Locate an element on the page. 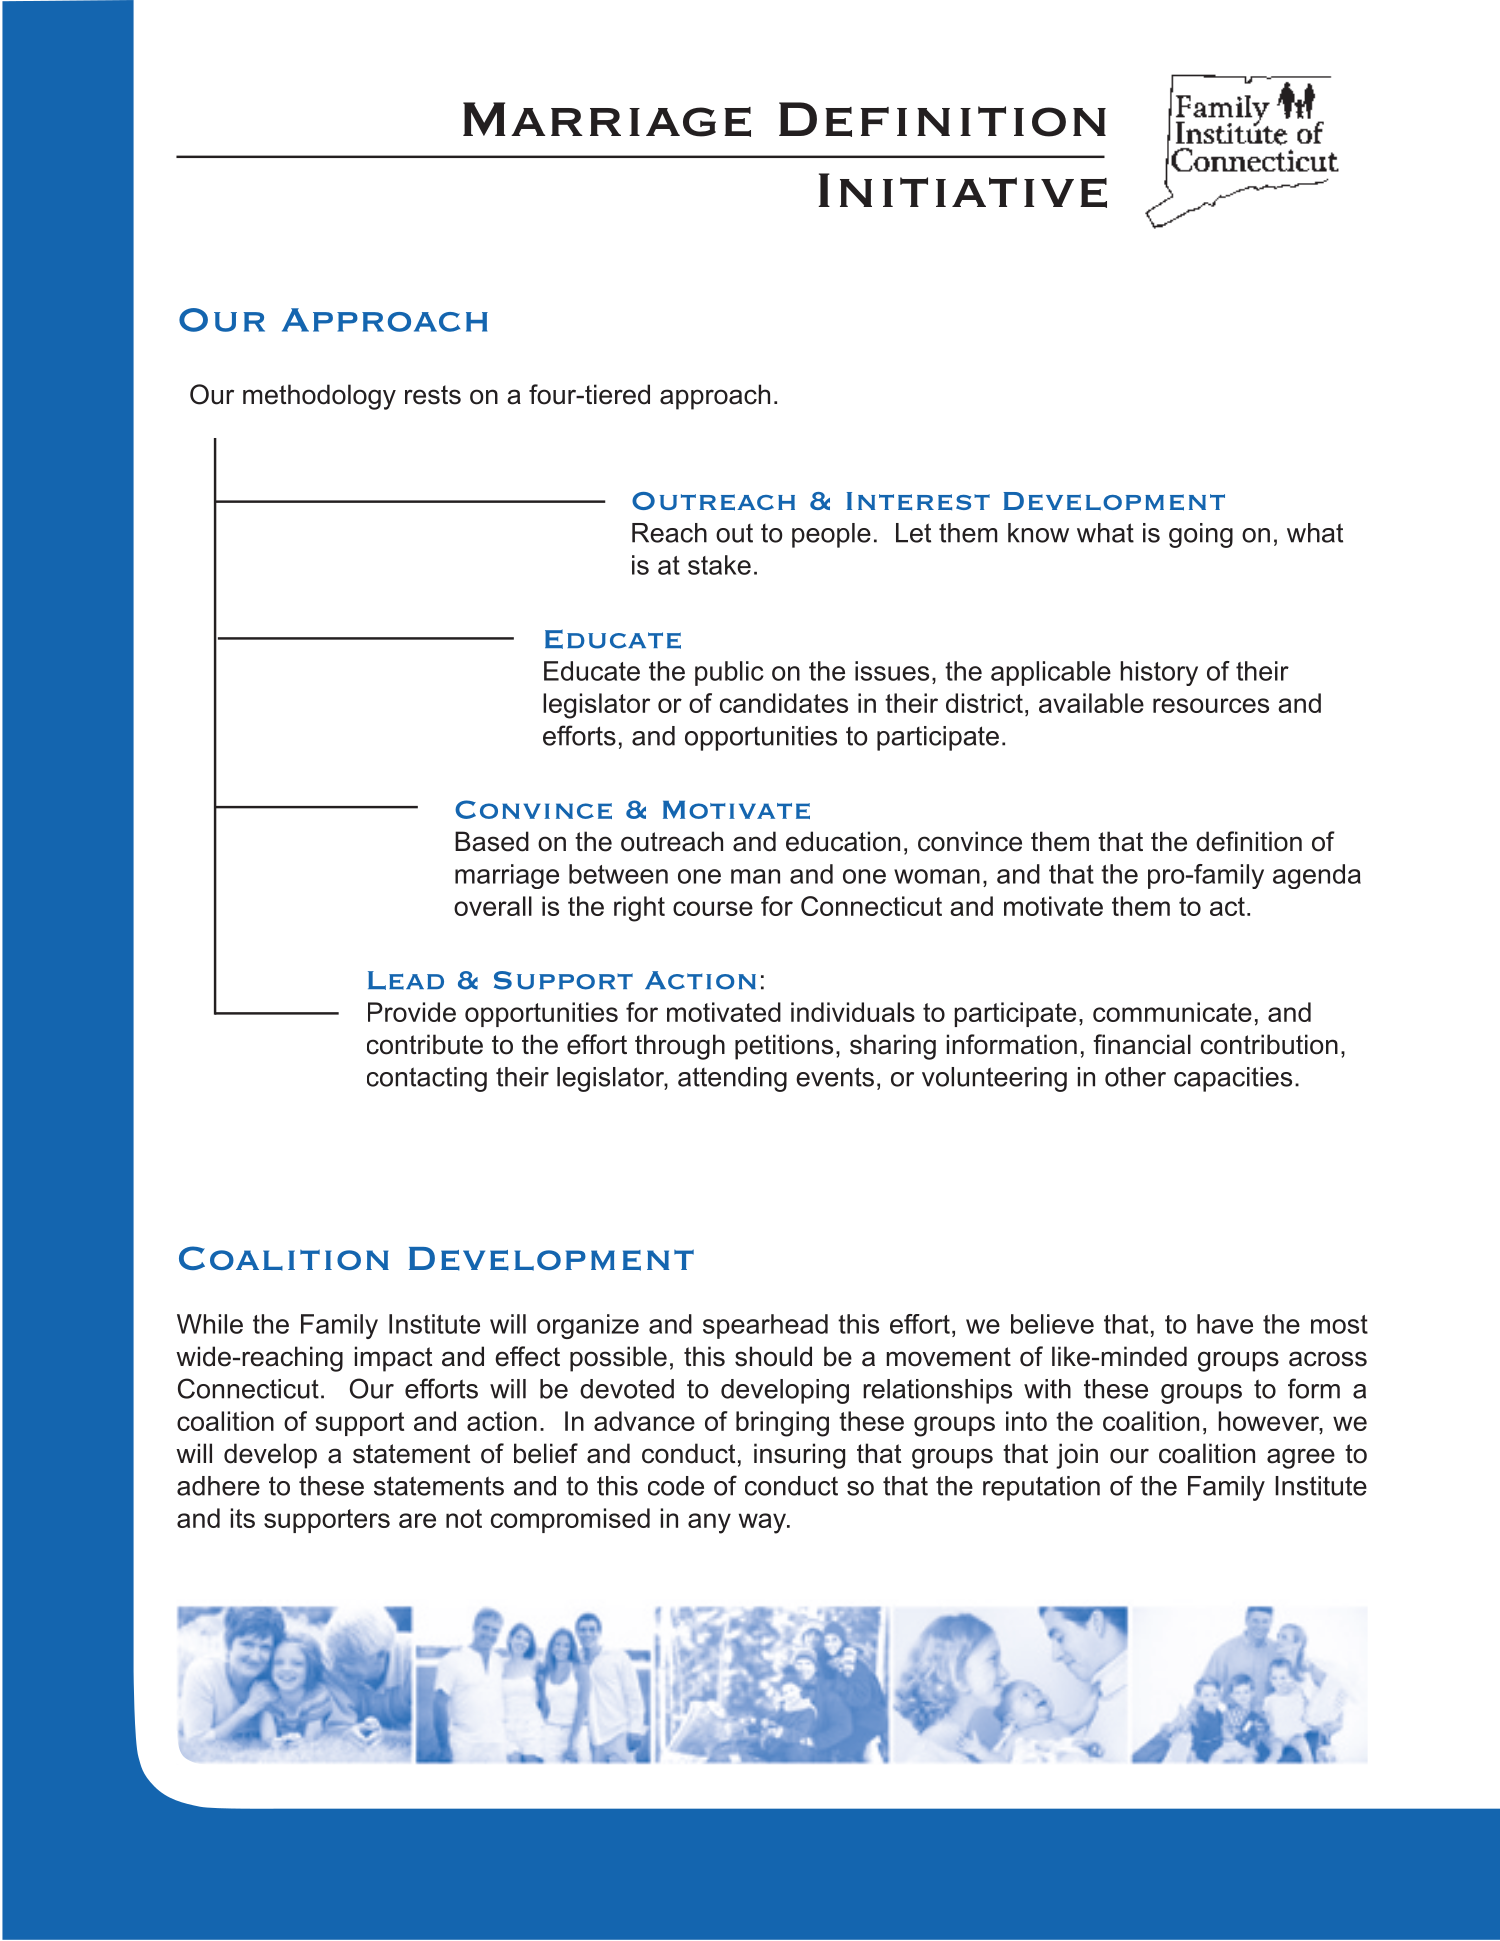 The height and width of the page is (1941, 1500). Based is located at coordinates (492, 841).
